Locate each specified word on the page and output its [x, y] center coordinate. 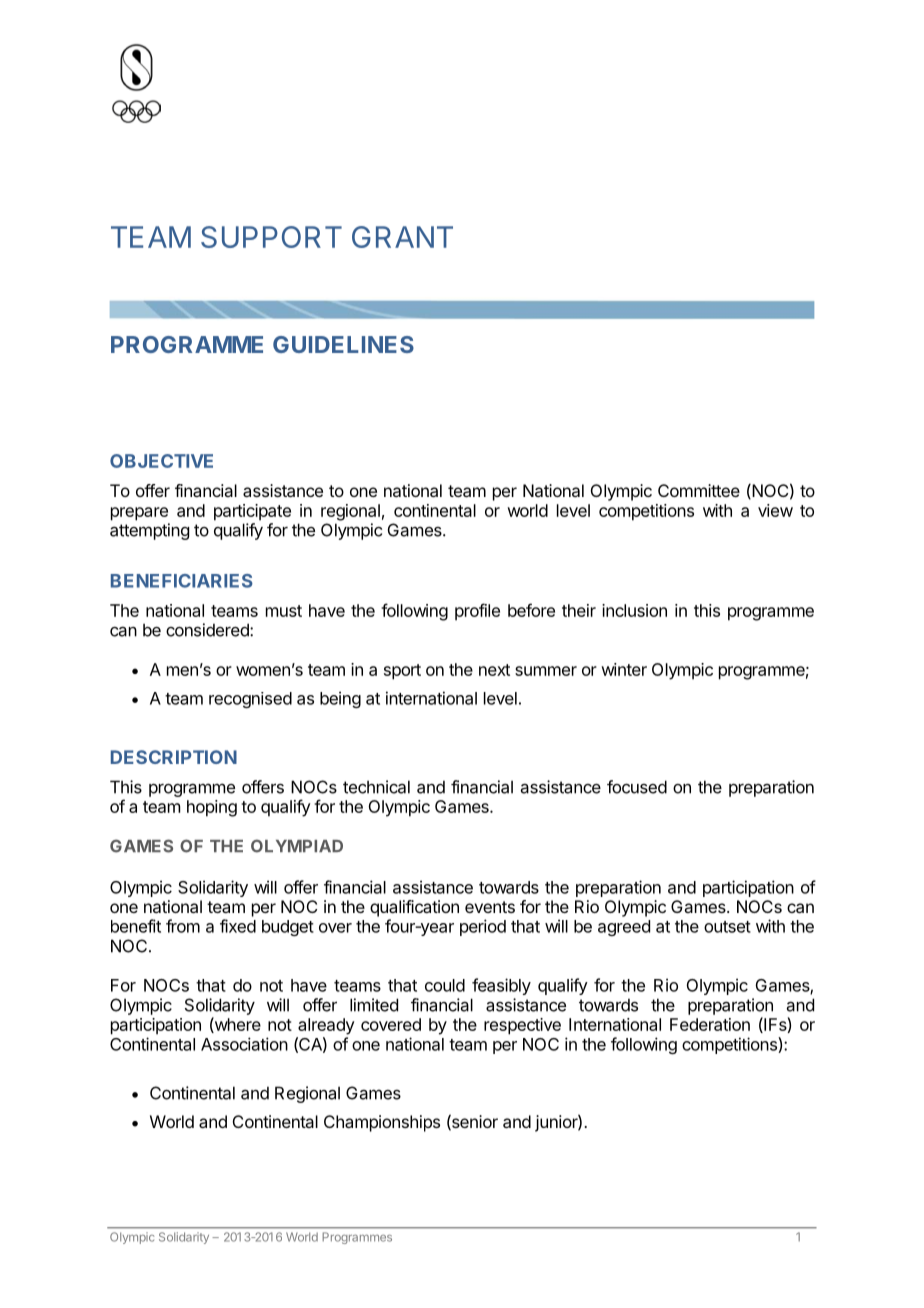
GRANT [402, 237]
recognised [250, 700]
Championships [382, 1123]
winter [624, 669]
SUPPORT [271, 237]
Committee [699, 490]
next [494, 670]
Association [244, 1044]
